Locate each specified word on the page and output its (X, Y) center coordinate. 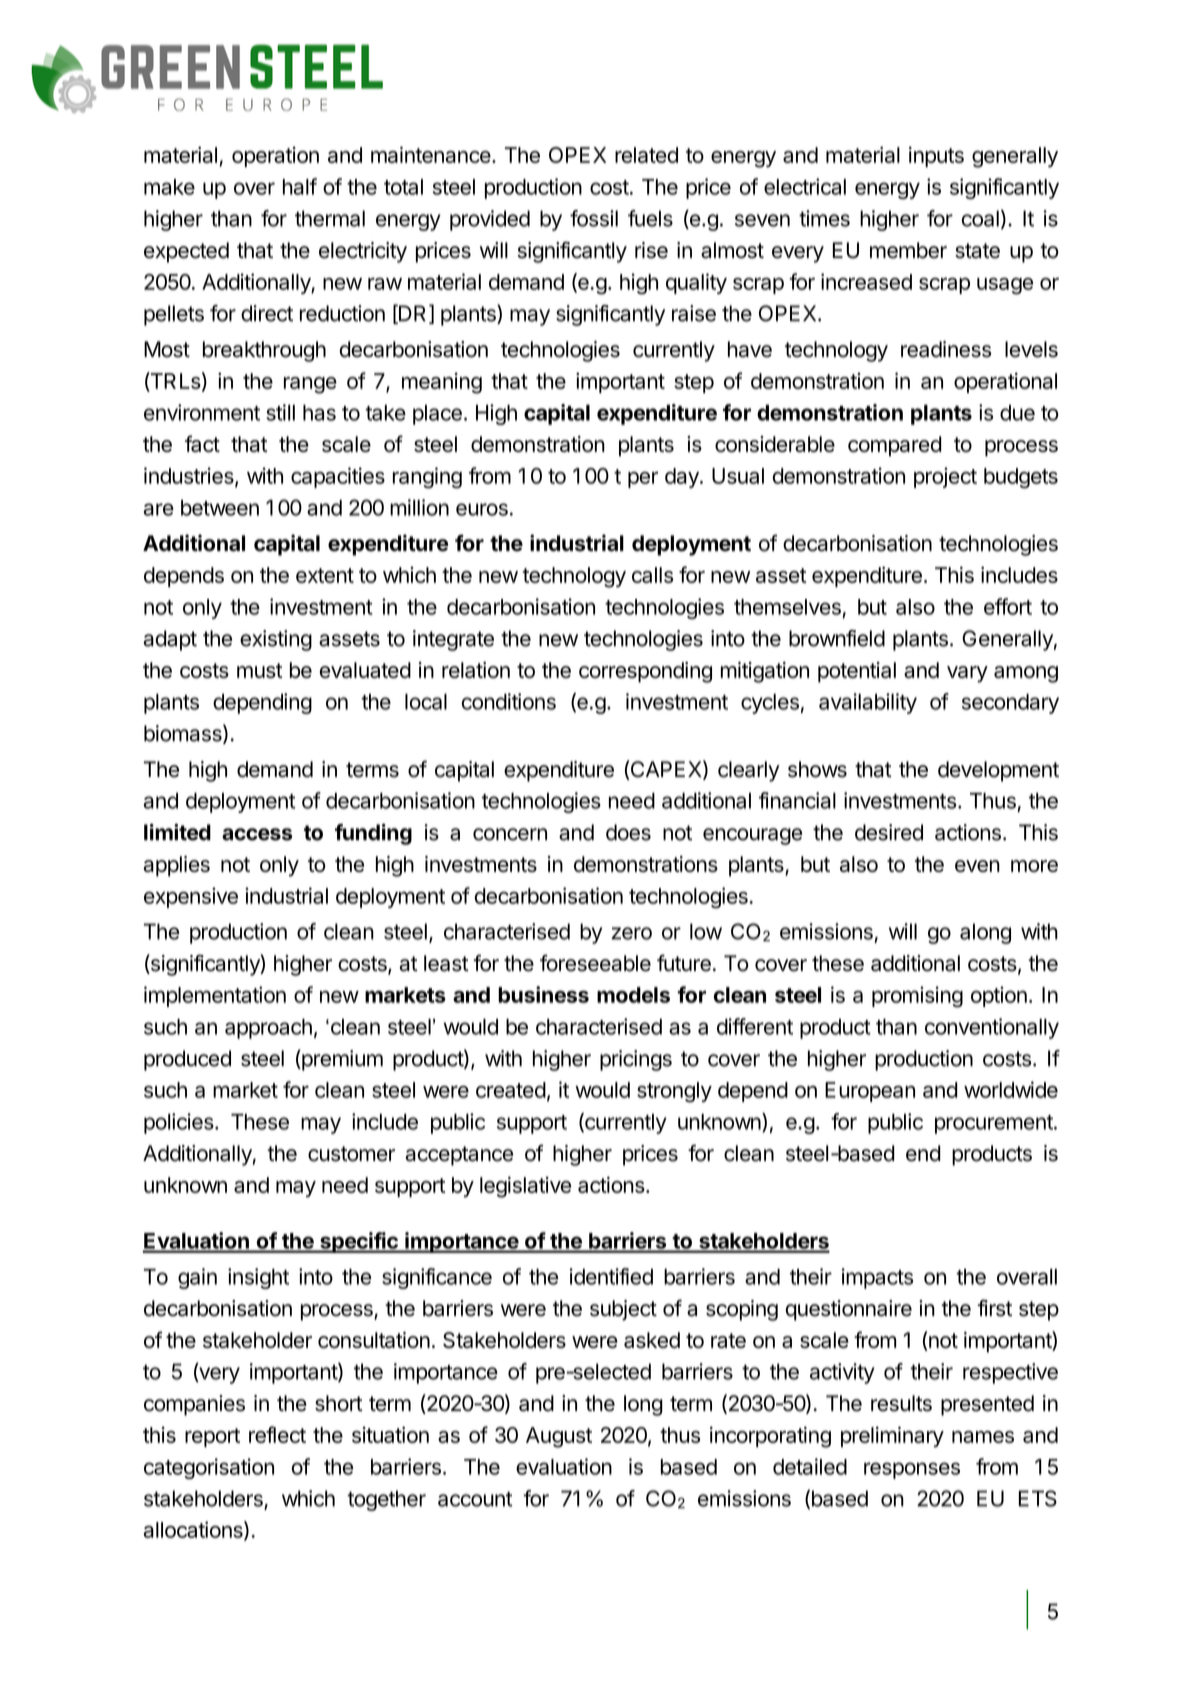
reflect (277, 1434)
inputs (936, 156)
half (300, 186)
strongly (674, 1092)
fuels (650, 218)
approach (268, 1029)
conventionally (992, 1028)
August (559, 1437)
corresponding (645, 672)
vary (967, 674)
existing (276, 640)
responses (912, 1470)
